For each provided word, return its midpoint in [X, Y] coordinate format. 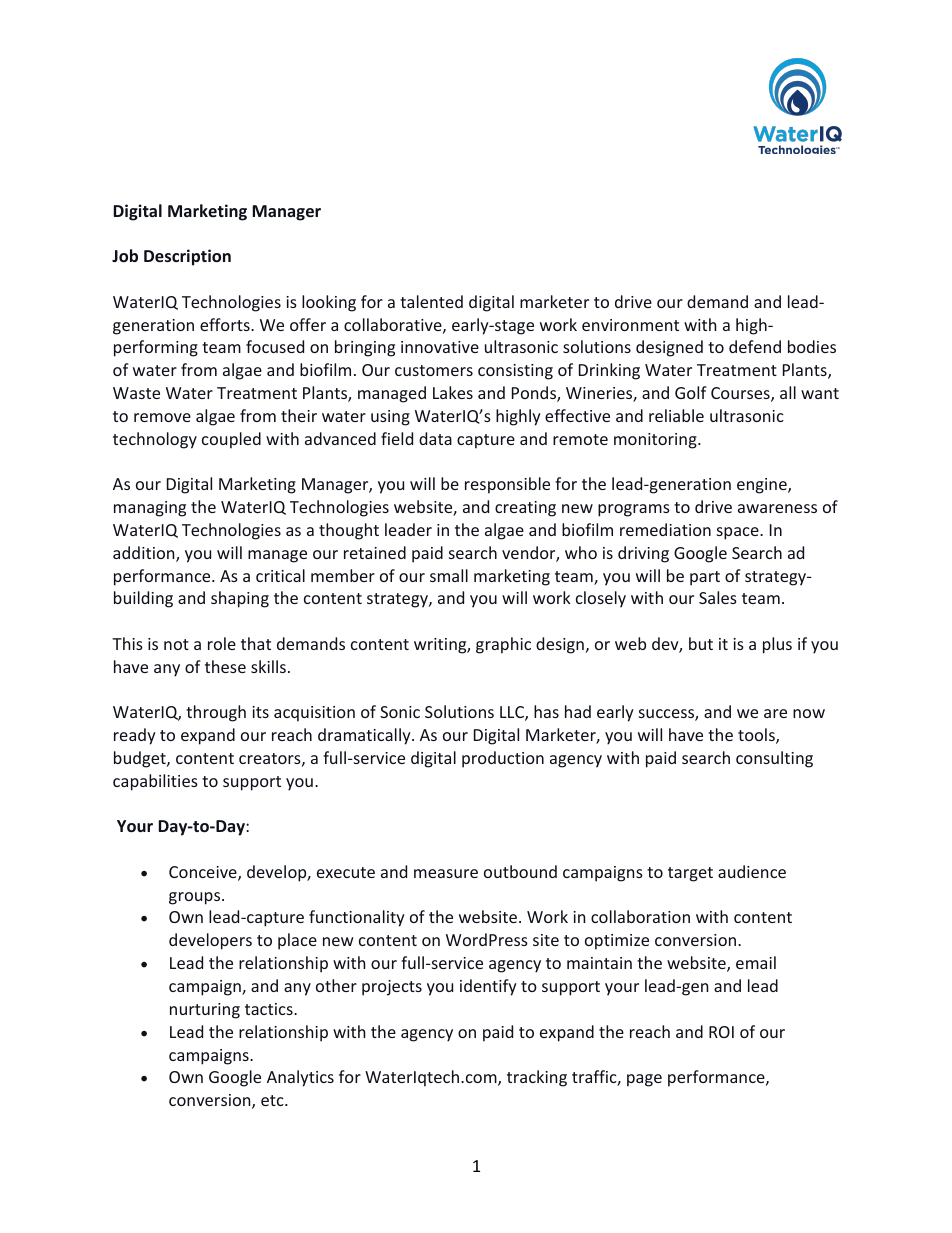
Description [187, 257]
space [739, 533]
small [449, 575]
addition [145, 554]
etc [273, 1100]
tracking [537, 1078]
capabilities [155, 782]
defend [755, 346]
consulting [774, 759]
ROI [721, 1032]
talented [431, 301]
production [503, 759]
